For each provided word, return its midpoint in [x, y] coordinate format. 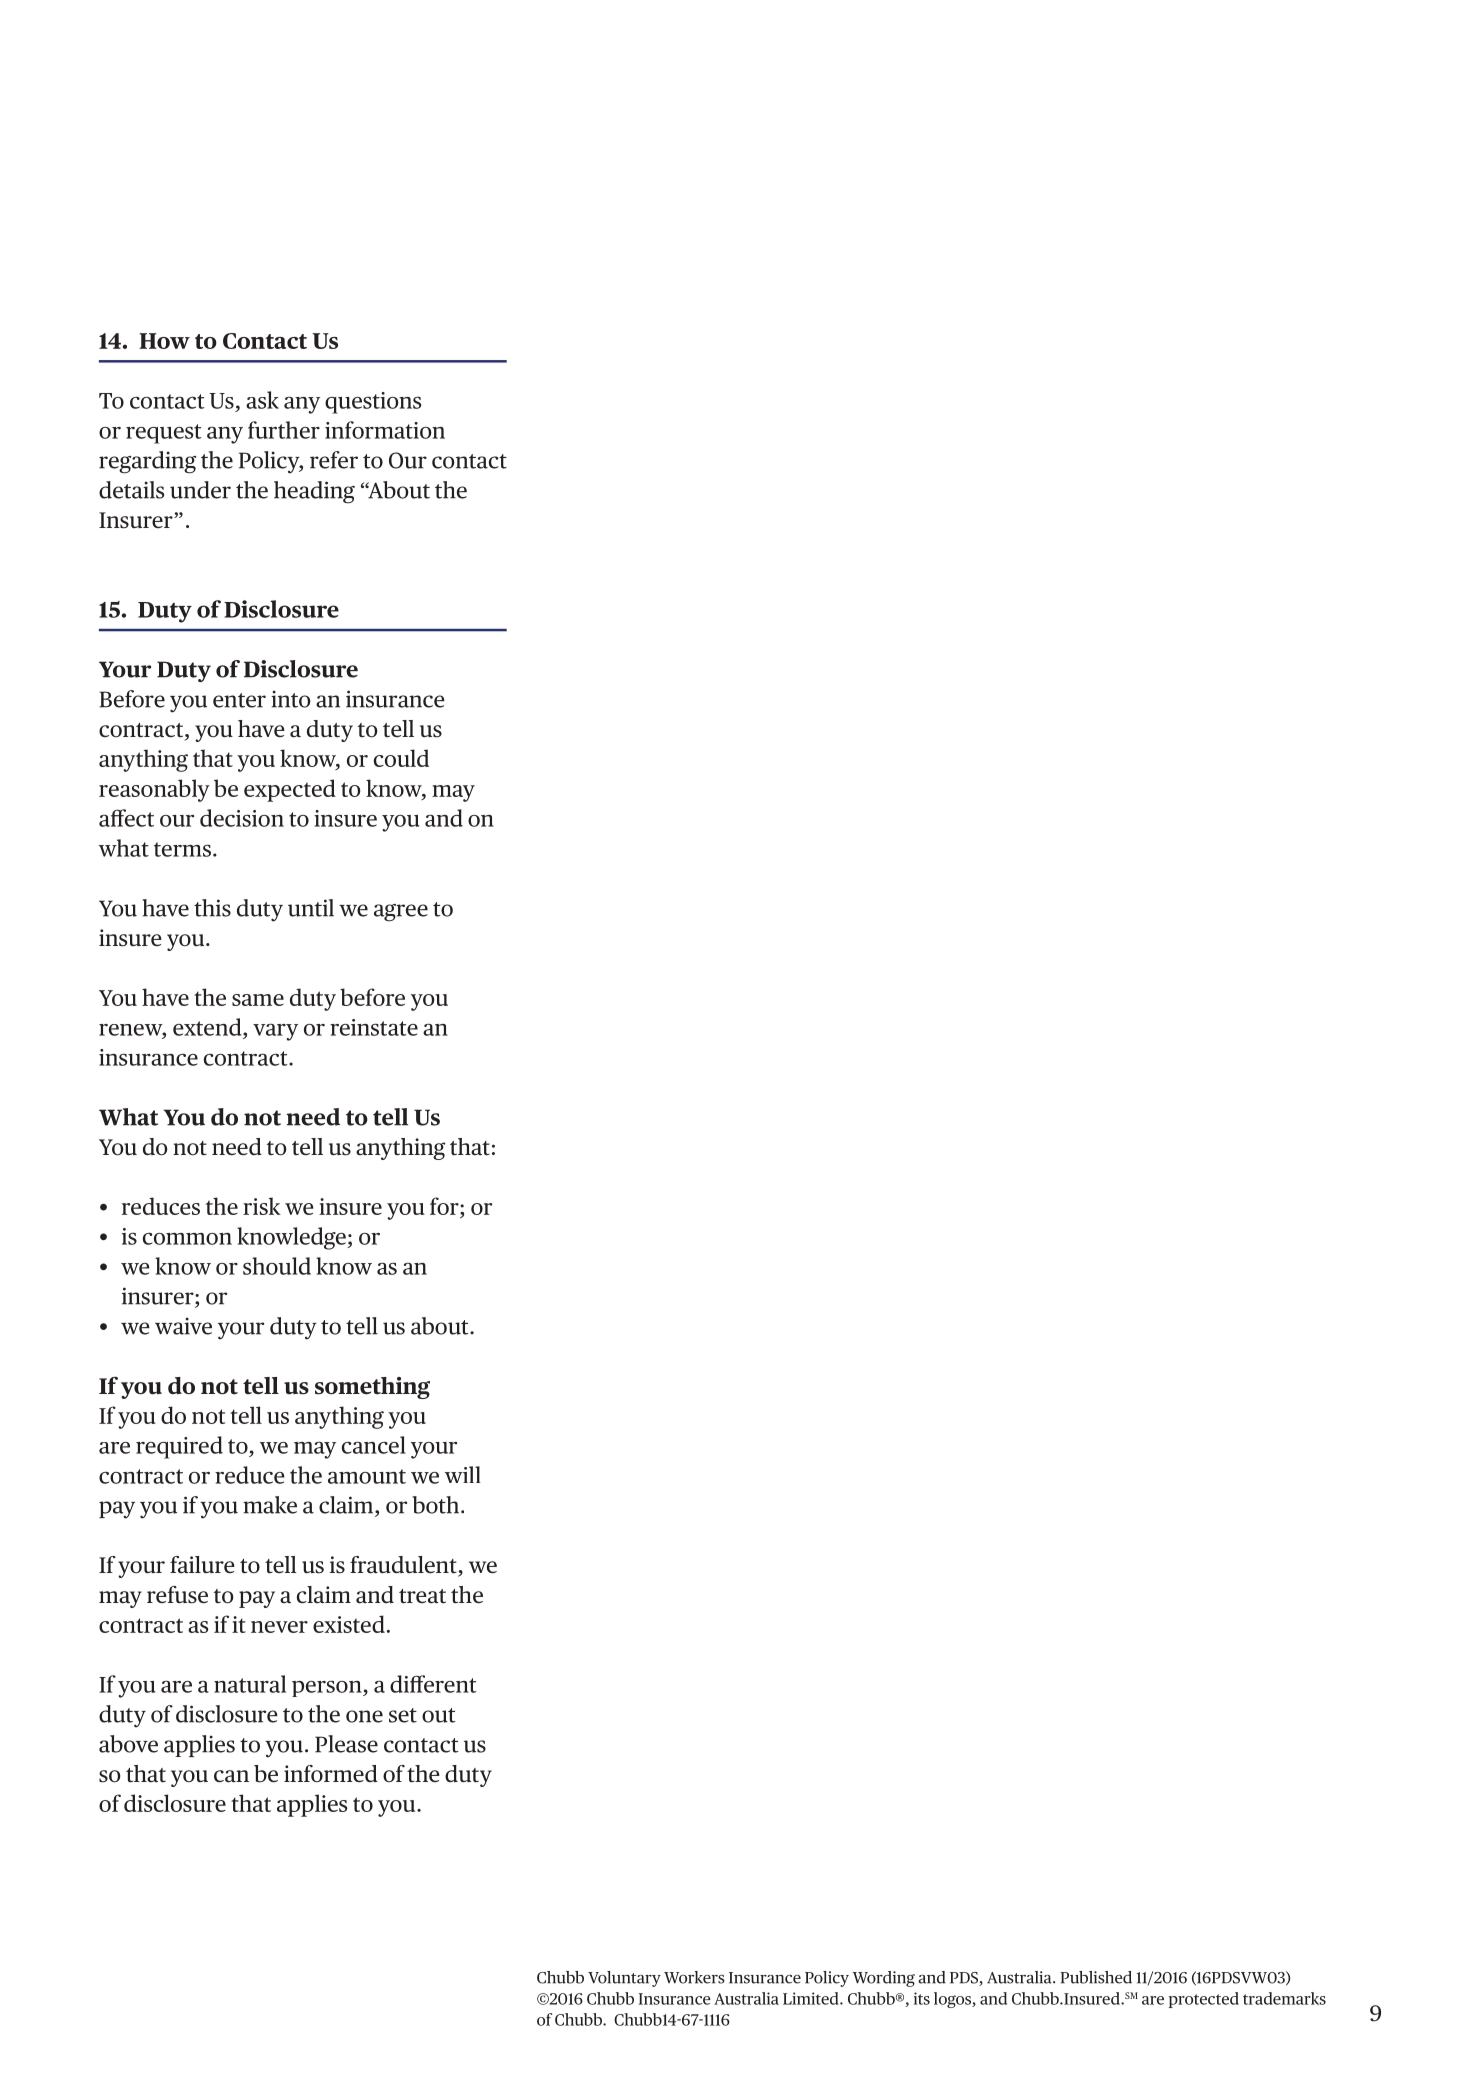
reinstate [374, 1027]
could [401, 758]
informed [331, 1774]
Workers [694, 1977]
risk [262, 1206]
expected [290, 790]
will [463, 1474]
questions [373, 403]
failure [202, 1565]
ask [262, 400]
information [385, 430]
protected [1204, 2000]
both [435, 1505]
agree [401, 913]
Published [1096, 1977]
